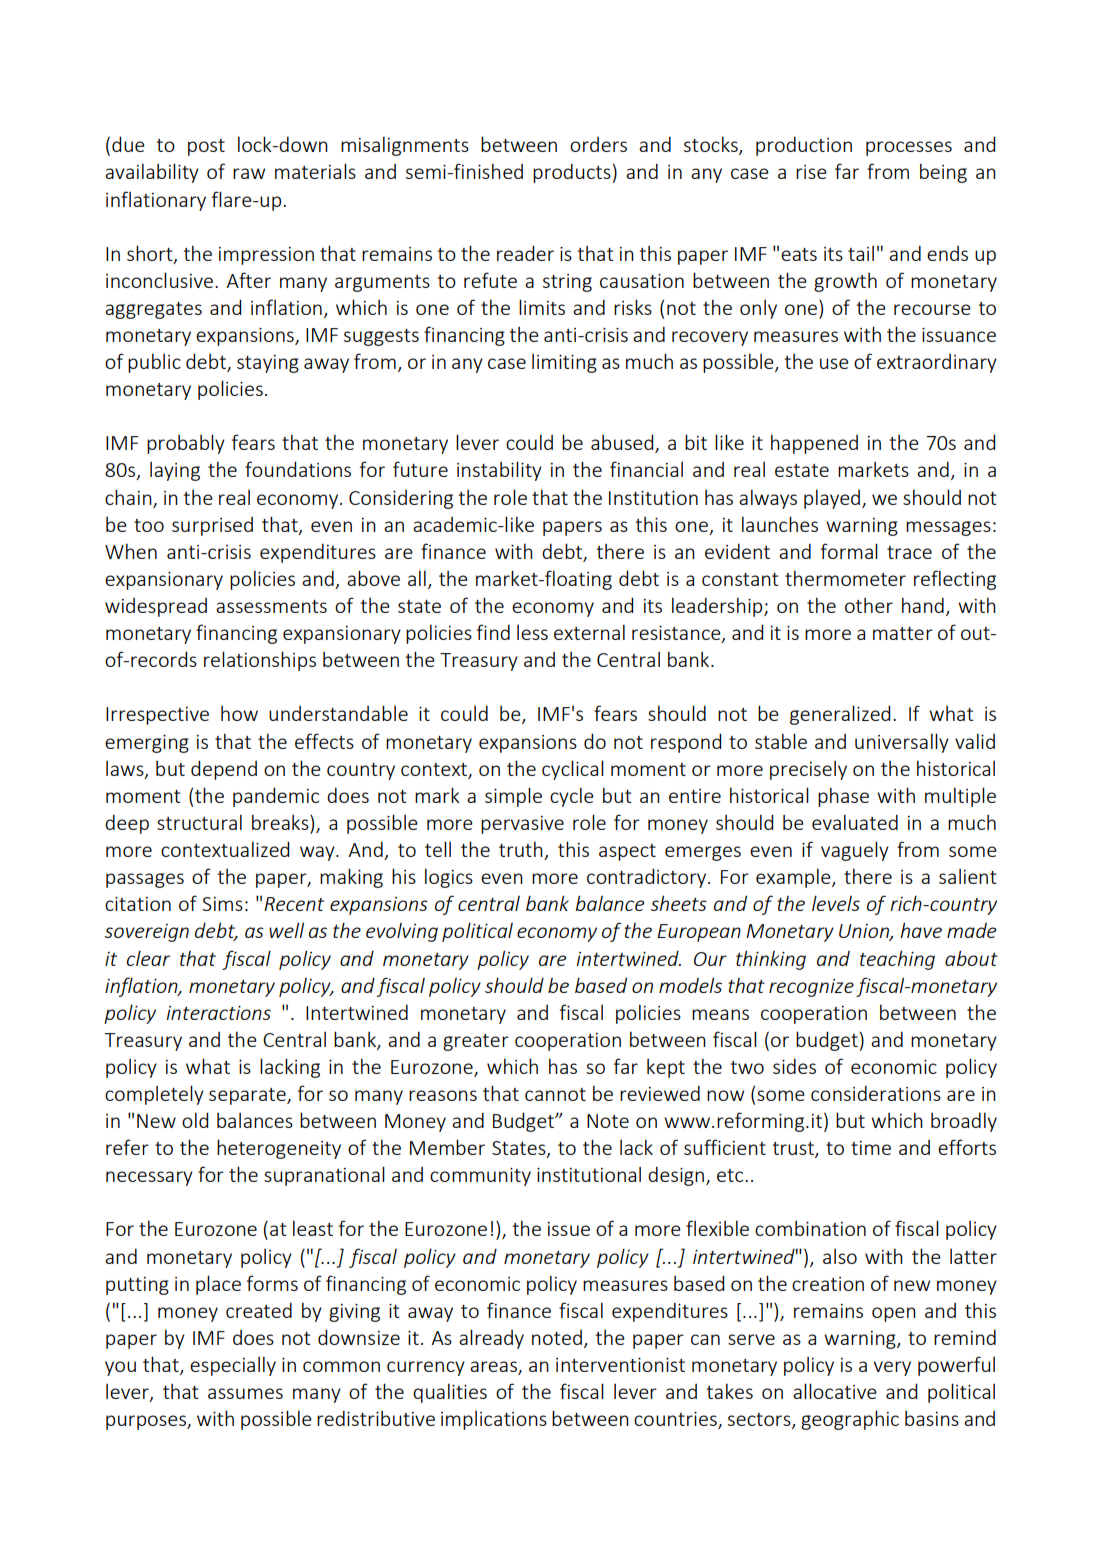  Describe the element at coordinates (843, 797) in the screenshot. I see `phase` at that location.
